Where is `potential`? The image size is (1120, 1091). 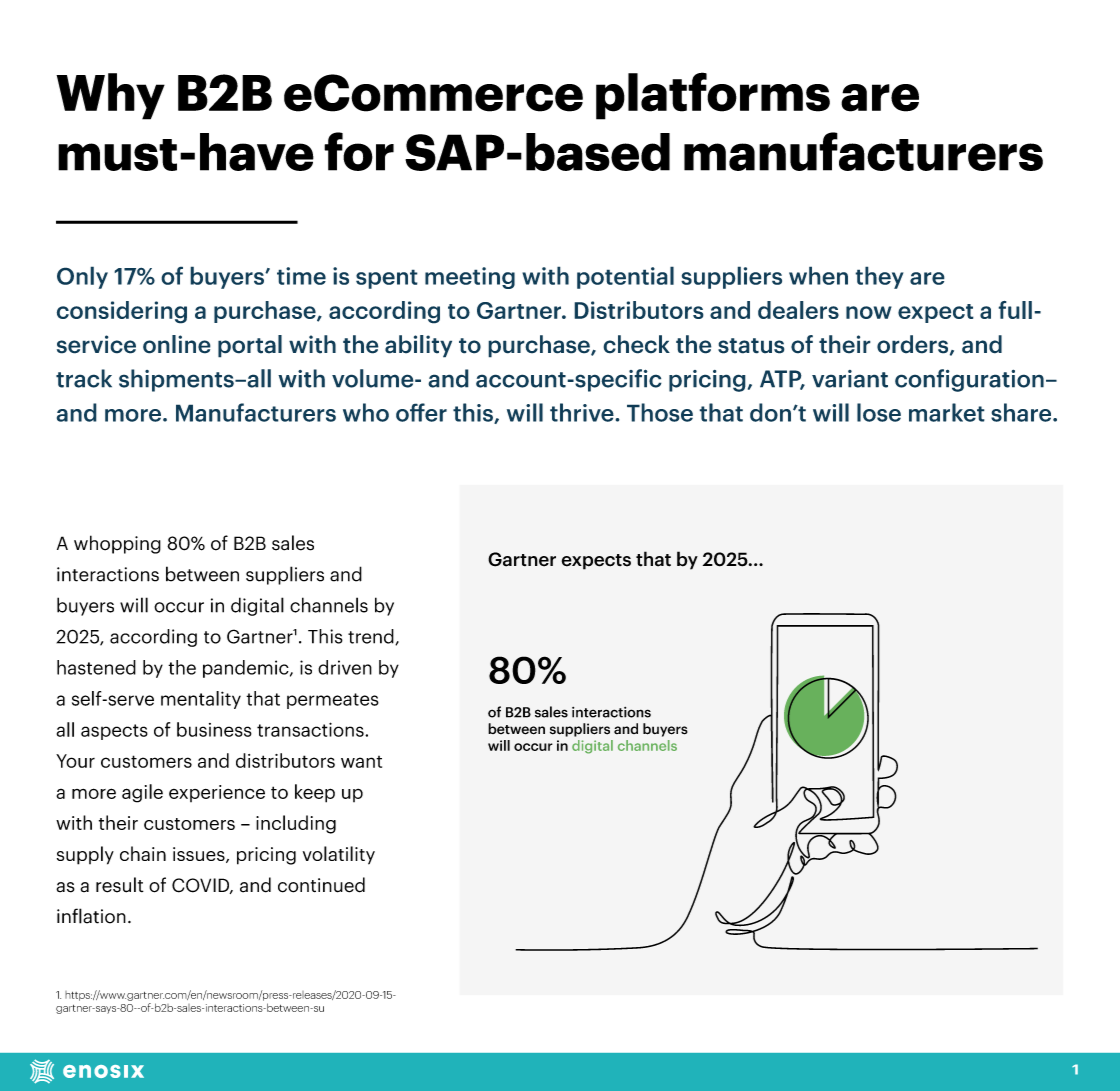 potential is located at coordinates (625, 277).
